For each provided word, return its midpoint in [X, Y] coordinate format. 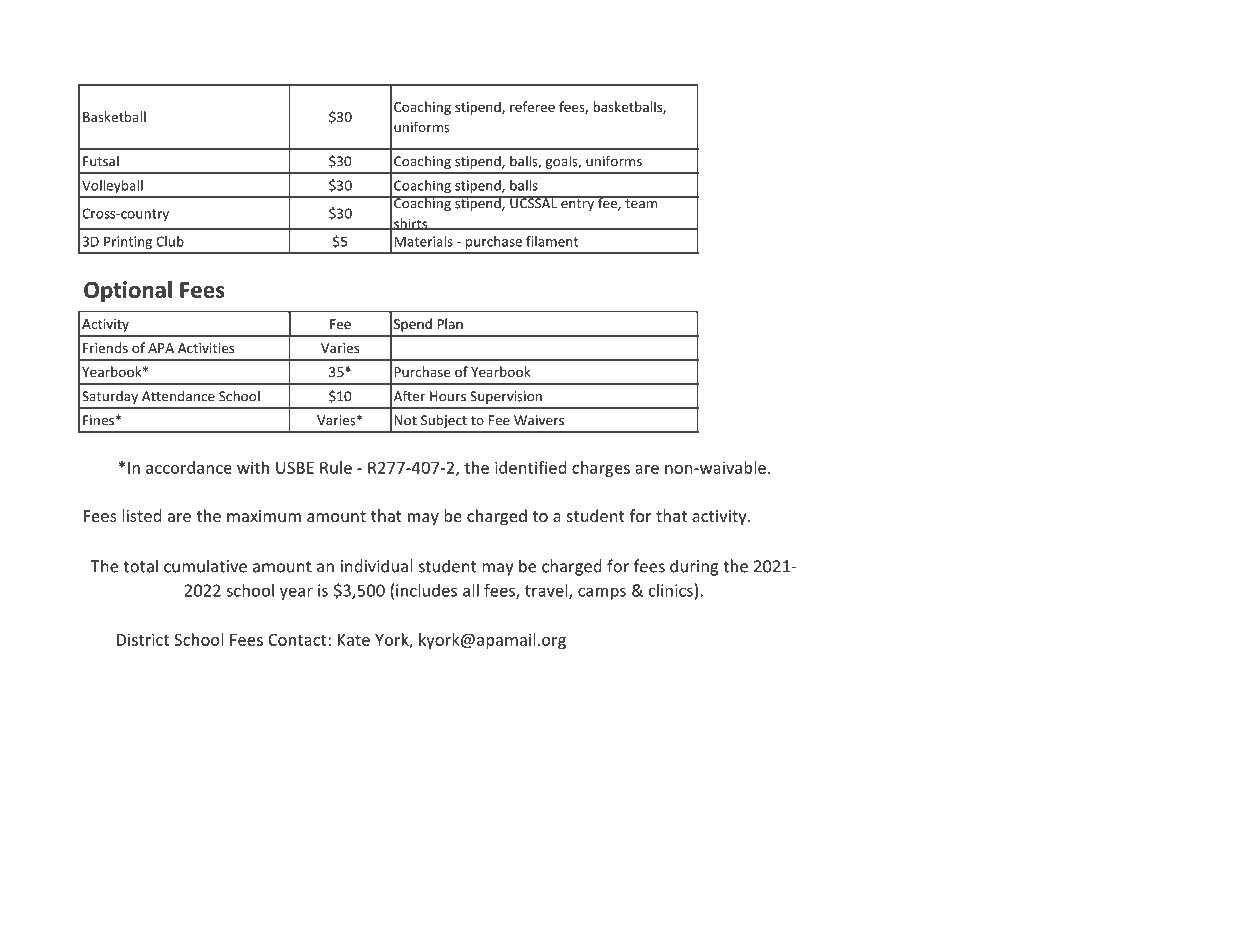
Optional [128, 291]
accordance [189, 467]
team [641, 203]
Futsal [101, 161]
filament [552, 241]
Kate [354, 640]
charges [601, 469]
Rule [336, 467]
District [143, 639]
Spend [413, 325]
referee [532, 106]
